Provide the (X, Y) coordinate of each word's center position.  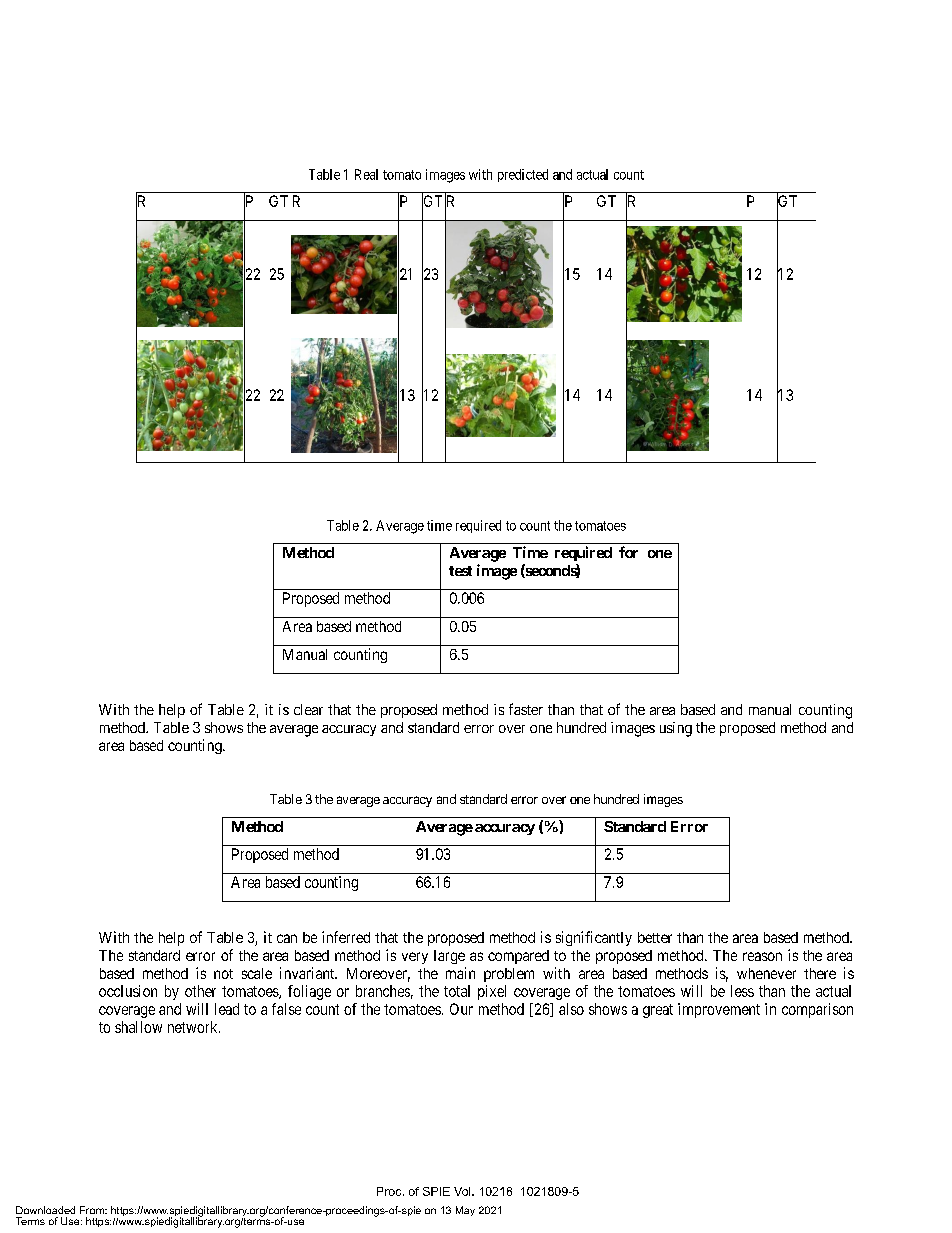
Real (366, 174)
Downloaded (45, 1210)
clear (308, 709)
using (676, 729)
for (628, 552)
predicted (523, 175)
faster (526, 709)
